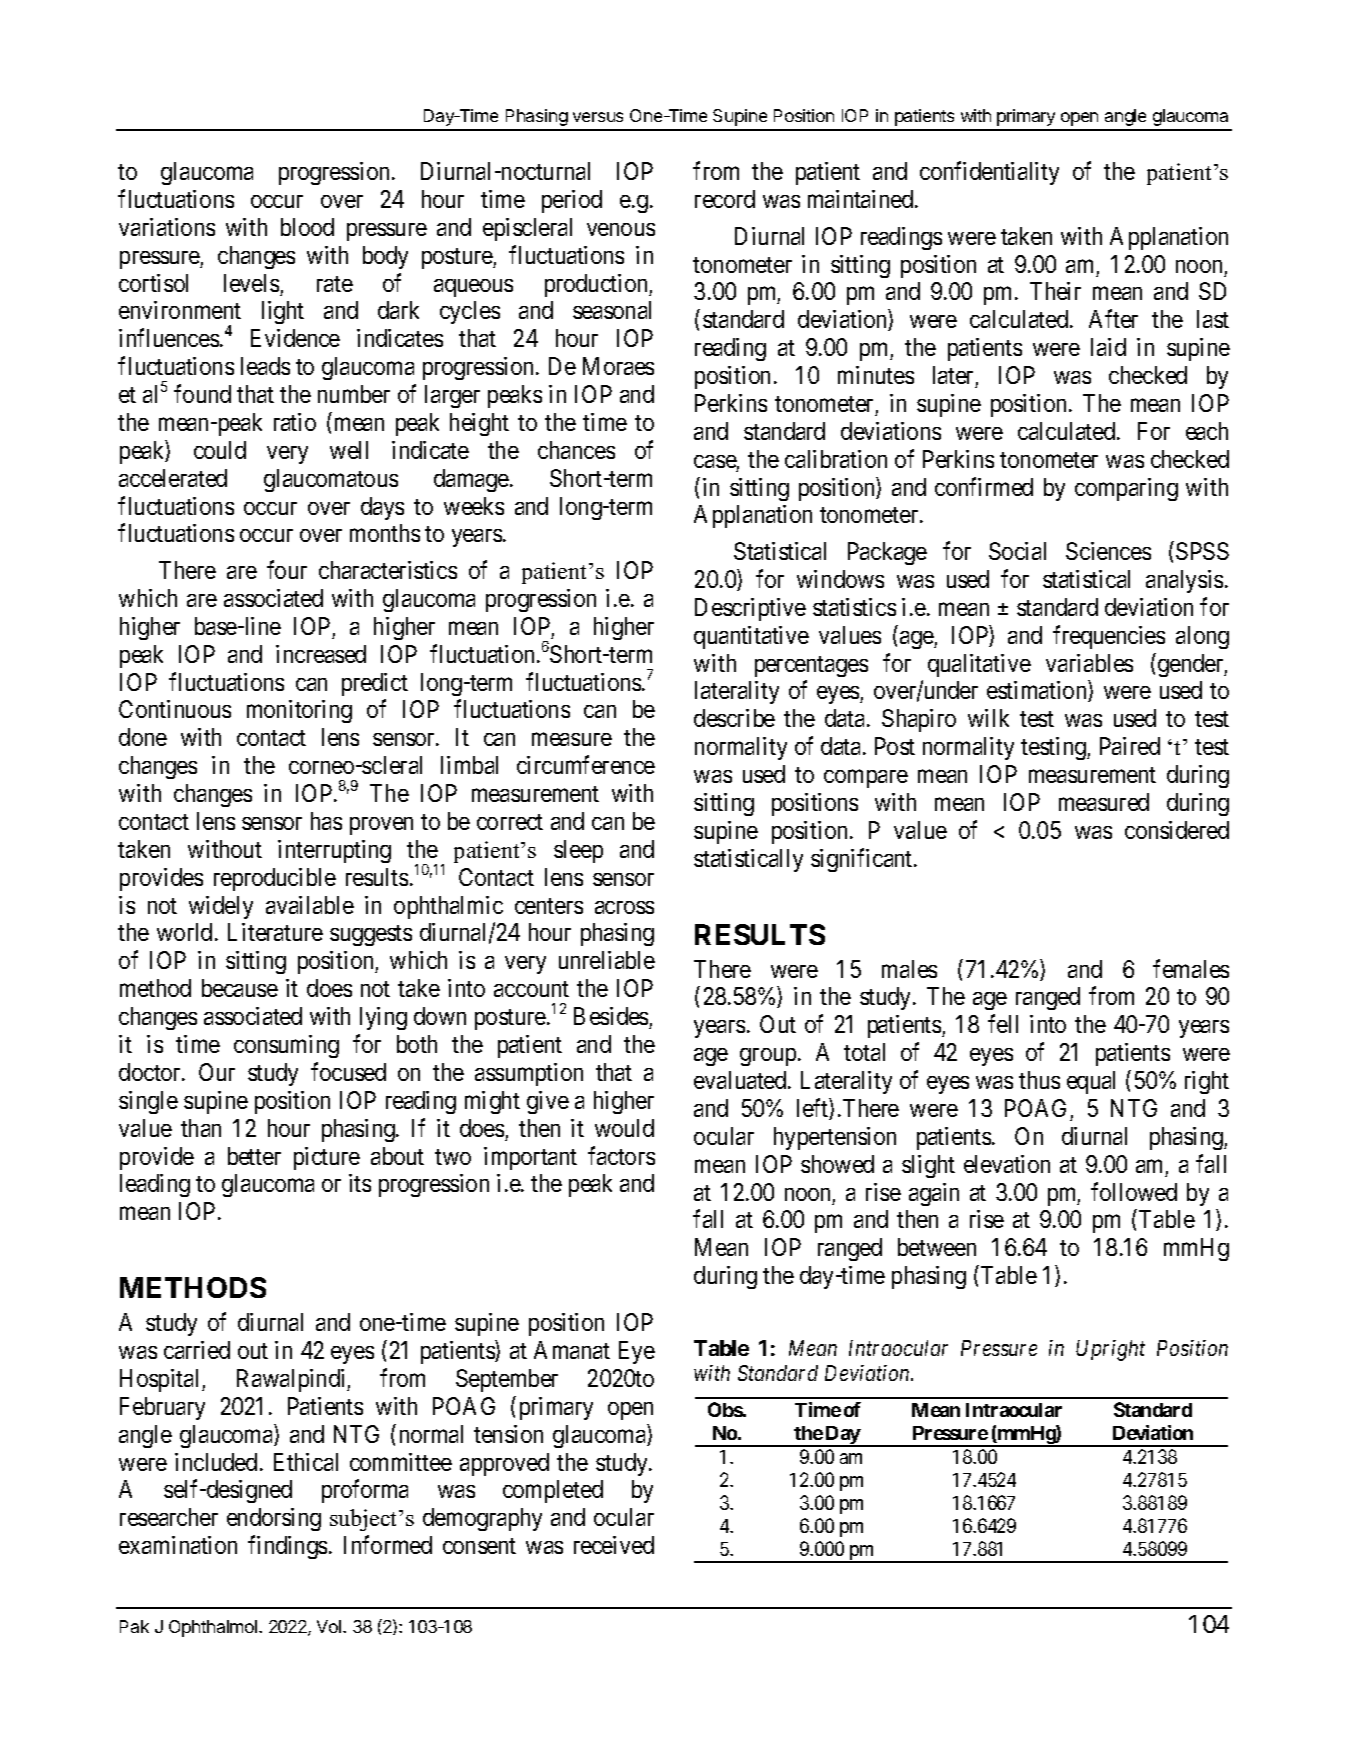 This screenshot has width=1348, height=1745. What do you see at coordinates (287, 1547) in the screenshot?
I see `findings` at bounding box center [287, 1547].
